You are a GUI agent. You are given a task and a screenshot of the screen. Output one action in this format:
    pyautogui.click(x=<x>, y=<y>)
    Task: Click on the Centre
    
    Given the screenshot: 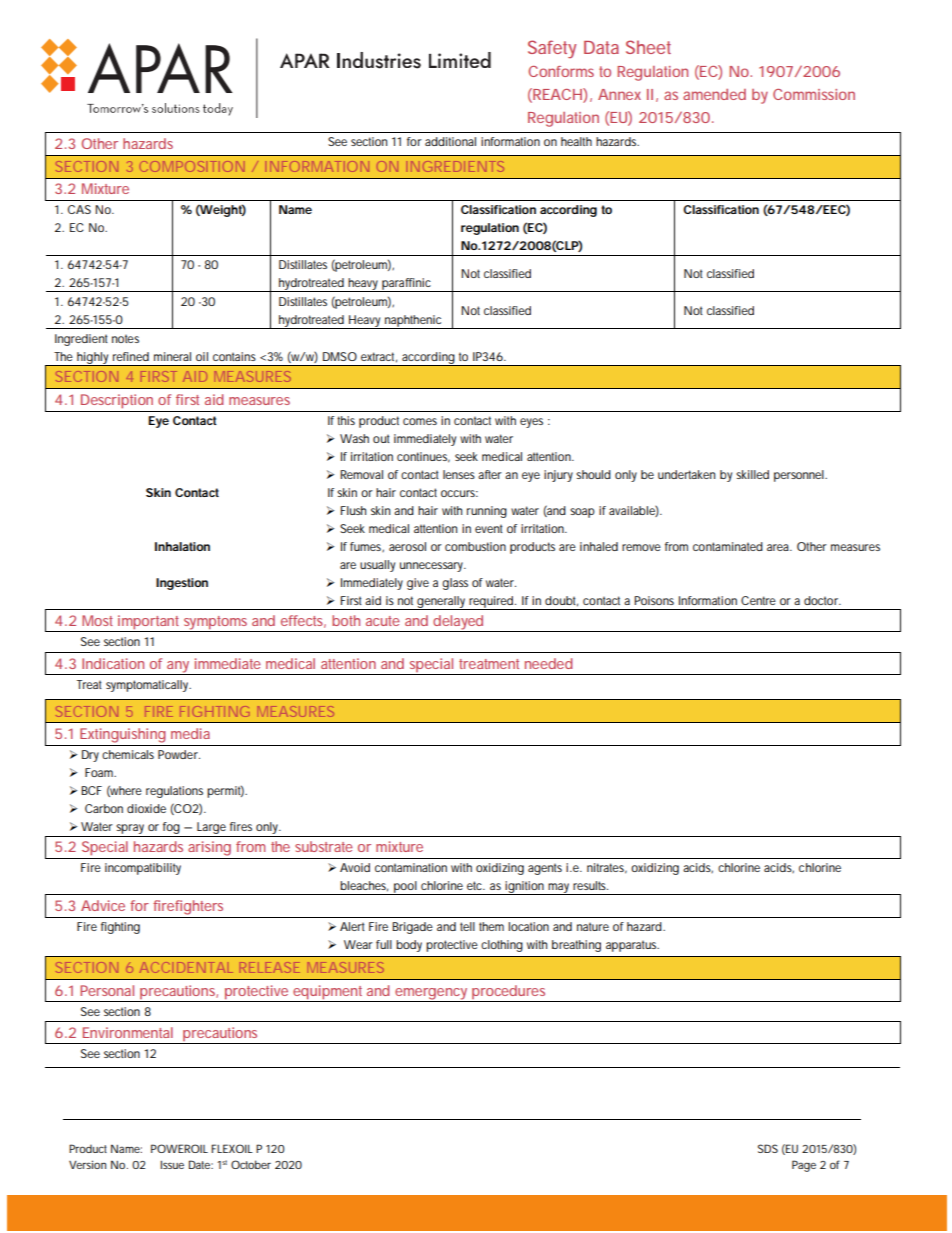 What is the action you would take?
    pyautogui.click(x=758, y=600)
